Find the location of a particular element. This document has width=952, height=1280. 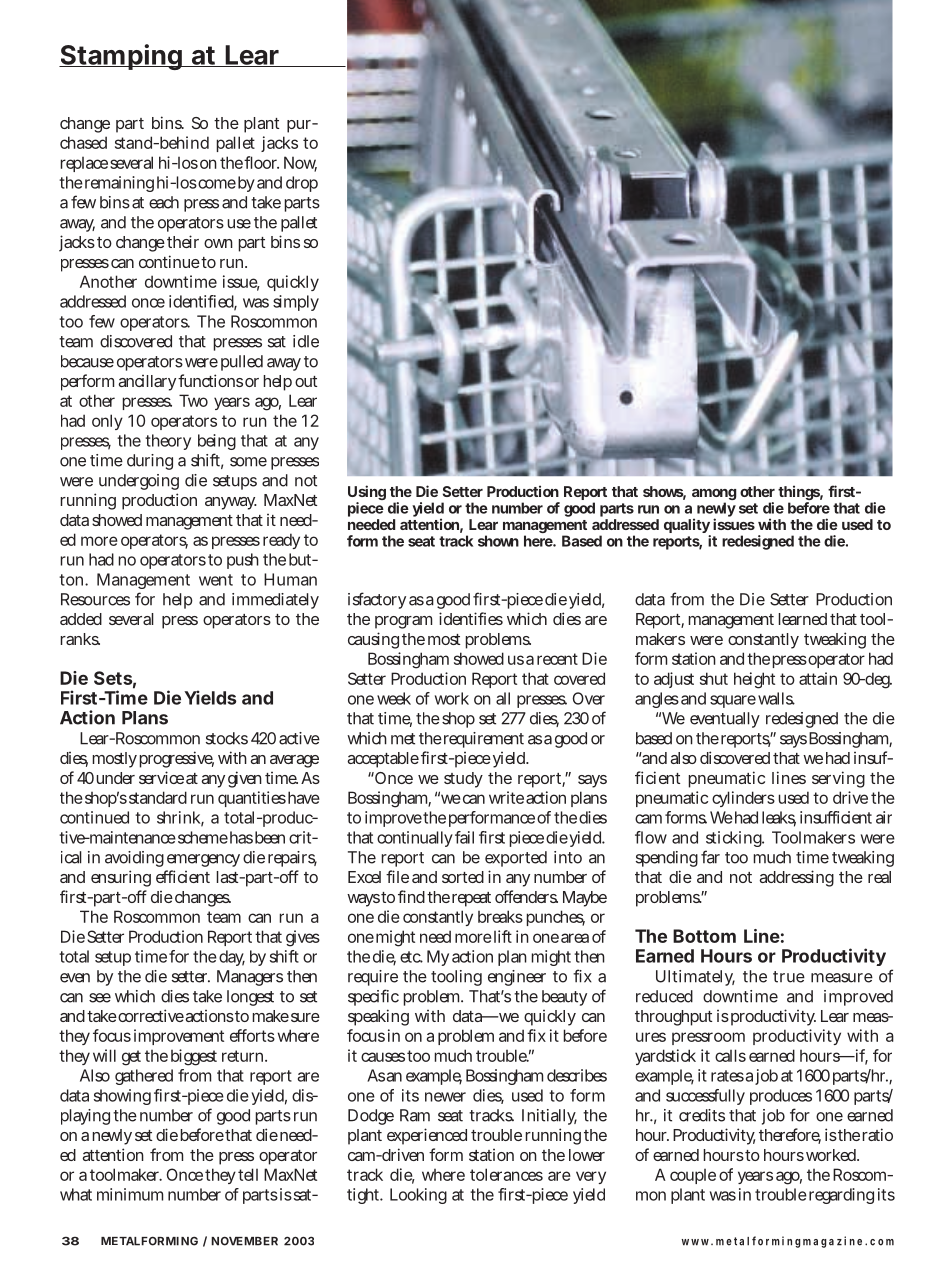

lift is located at coordinates (501, 936).
